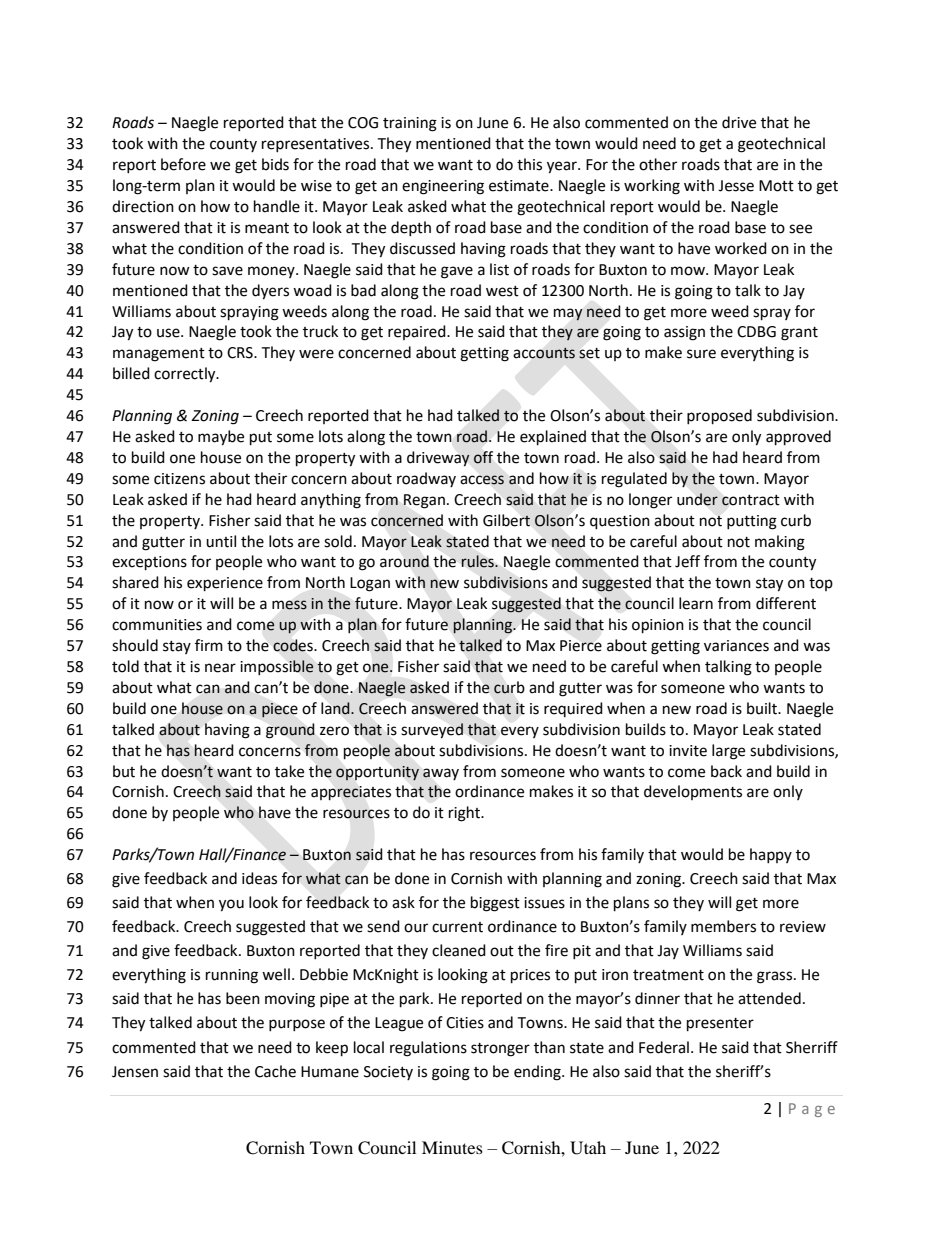  I want to click on Cache, so click(275, 1071).
